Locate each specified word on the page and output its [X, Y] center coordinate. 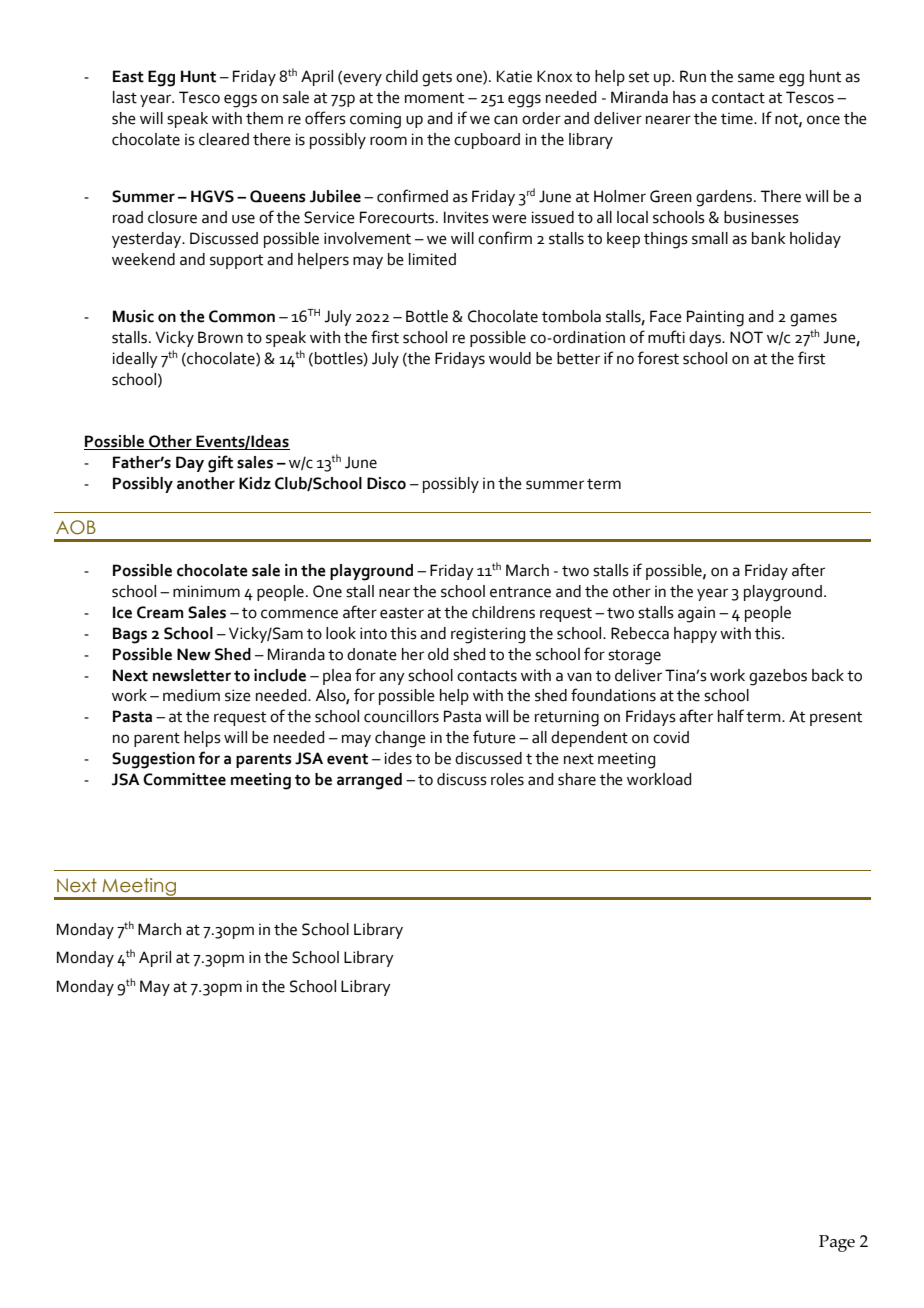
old [438, 654]
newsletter [192, 675]
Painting [715, 318]
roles [507, 779]
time [738, 119]
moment [434, 98]
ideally [135, 360]
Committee [184, 779]
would [510, 358]
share [577, 779]
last [125, 97]
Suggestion [153, 760]
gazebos [778, 677]
